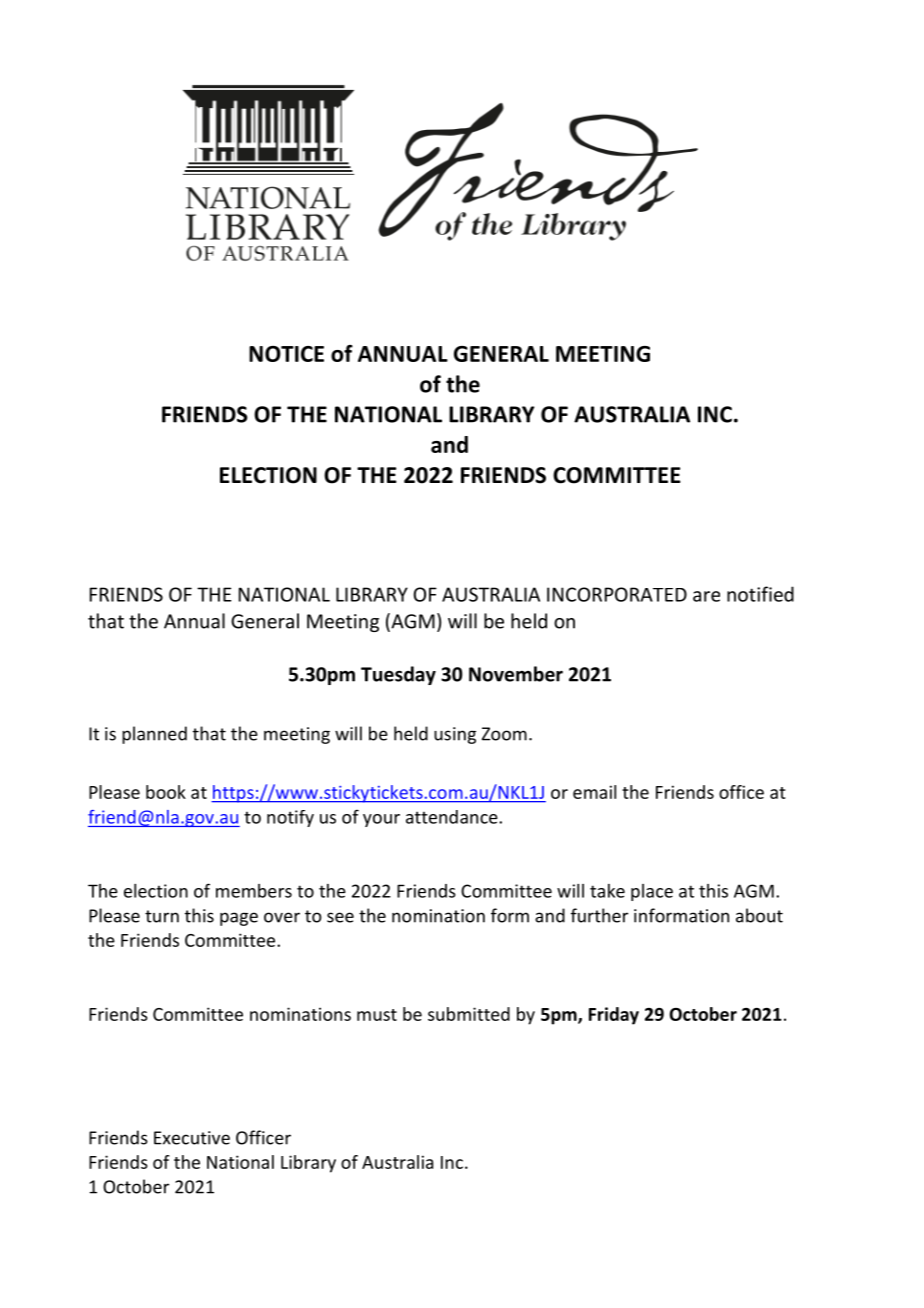 This screenshot has height=1308, width=924. Describe the element at coordinates (760, 594) in the screenshot. I see `notified` at that location.
